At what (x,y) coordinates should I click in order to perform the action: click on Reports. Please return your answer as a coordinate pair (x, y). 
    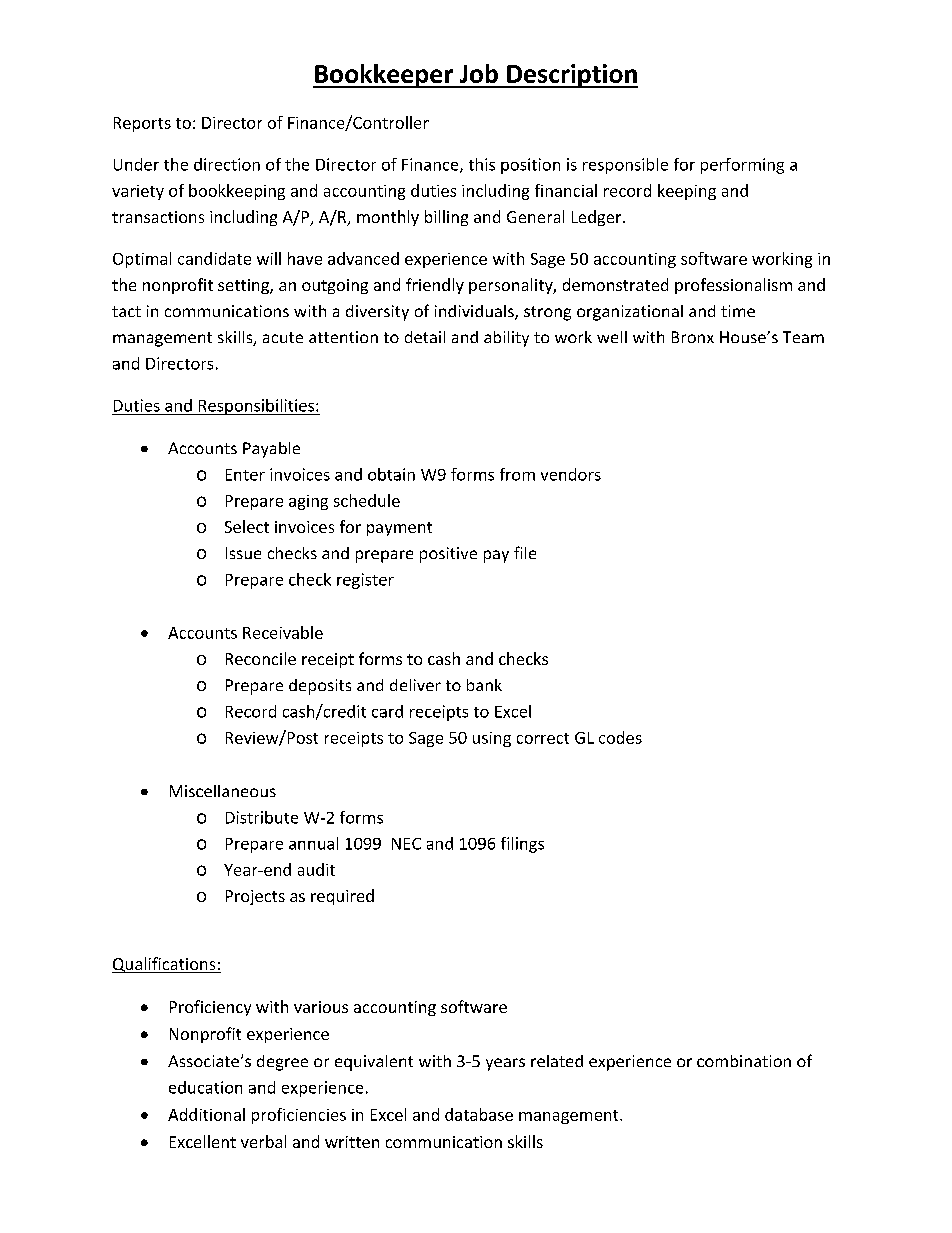
    Looking at the image, I should click on (142, 124).
